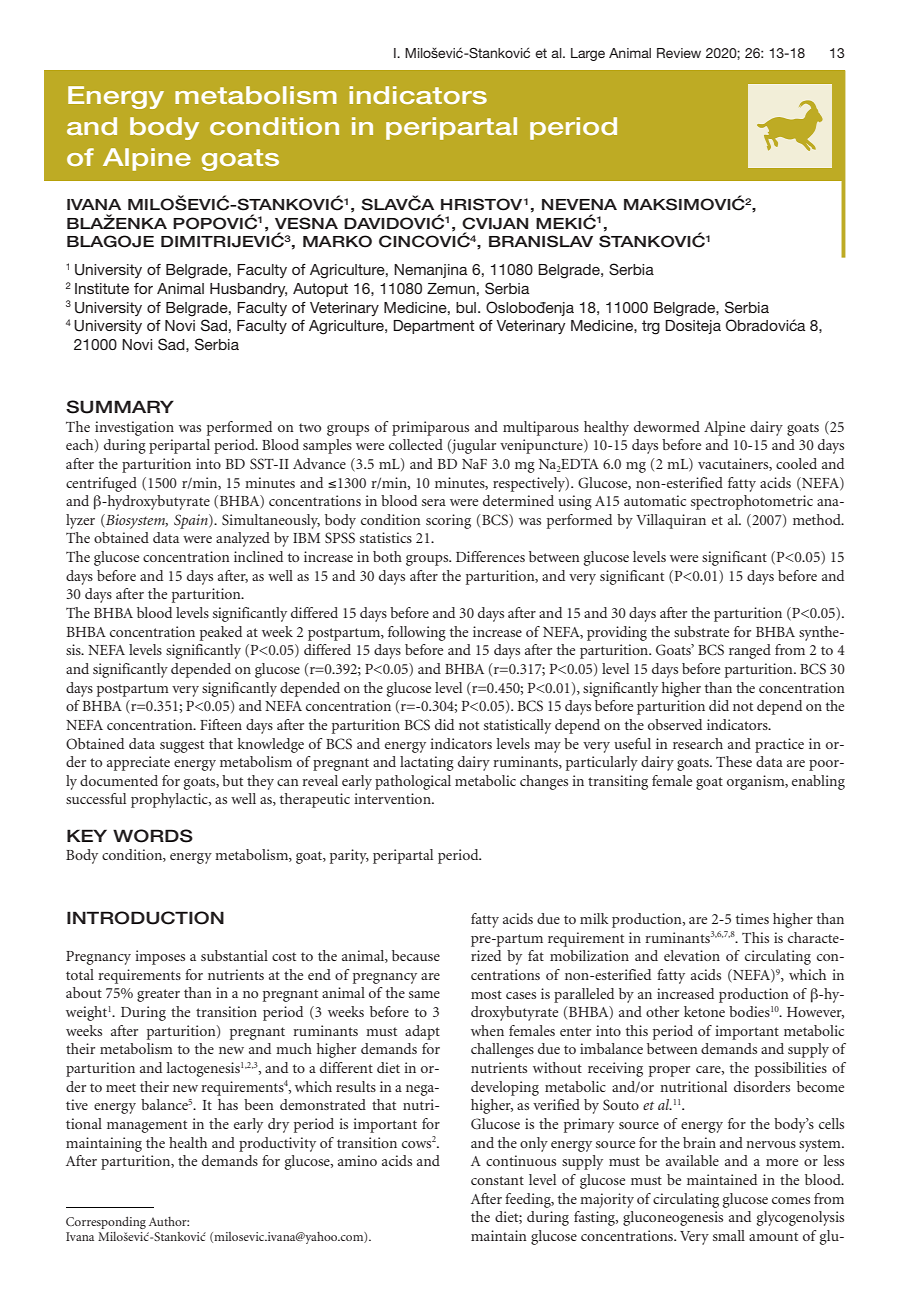 Image resolution: width=924 pixels, height=1308 pixels. I want to click on following, so click(417, 633).
